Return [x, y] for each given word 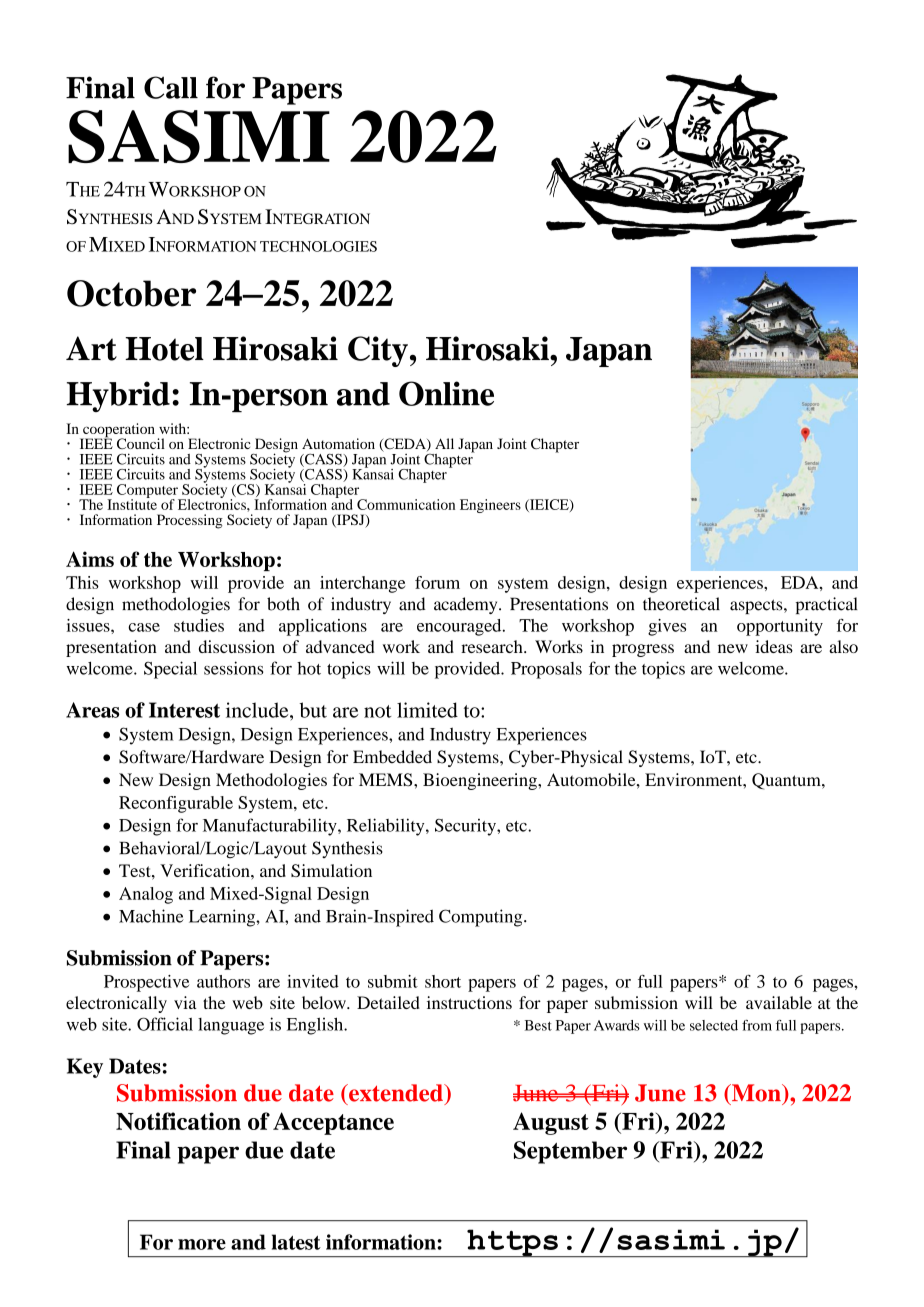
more [202, 1244]
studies [199, 625]
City [378, 351]
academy [467, 605]
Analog [146, 895]
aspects [757, 606]
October [131, 293]
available [779, 1002]
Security [466, 827]
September [570, 1152]
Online [446, 393]
